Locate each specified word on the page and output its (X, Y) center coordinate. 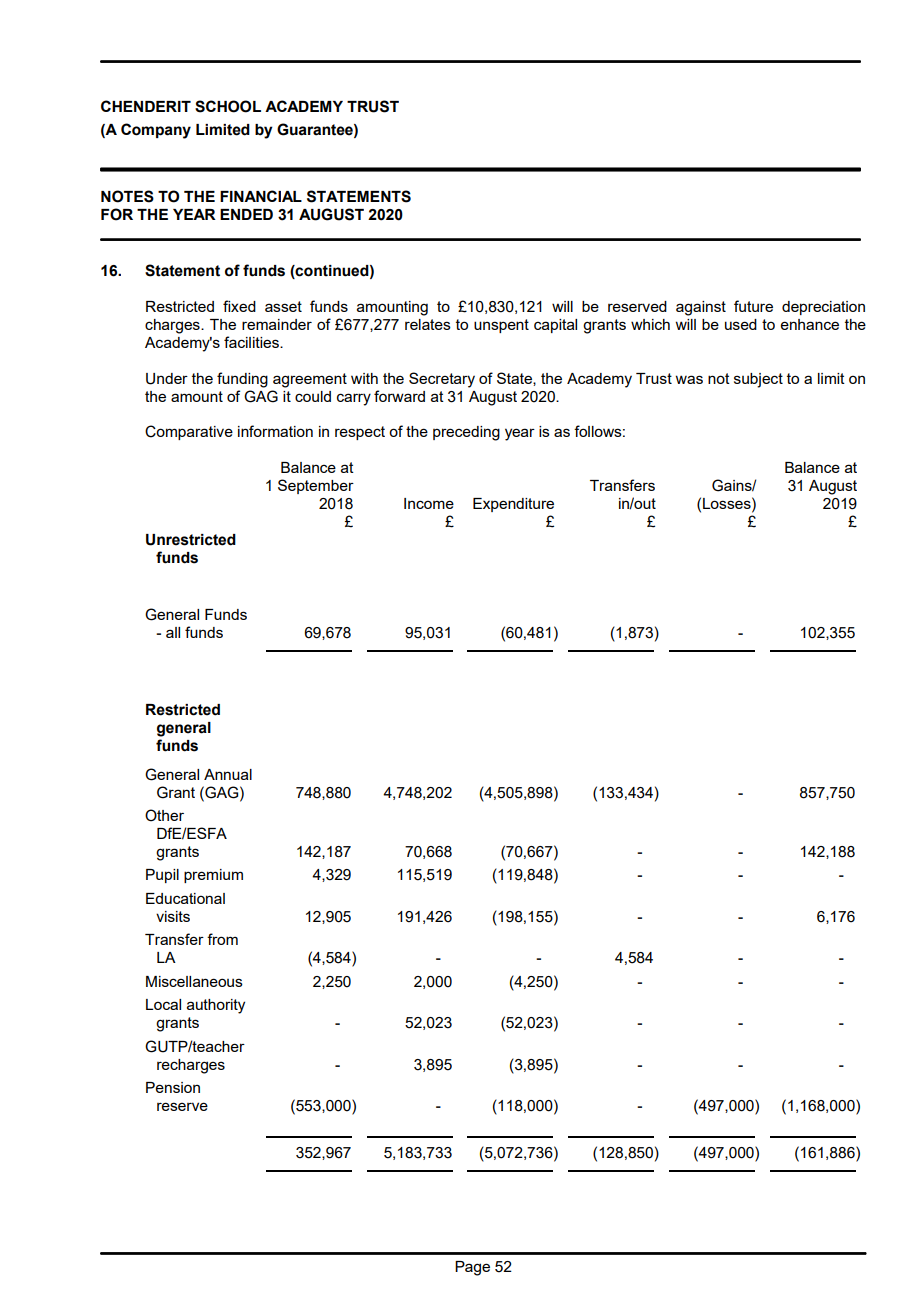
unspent (501, 326)
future (753, 306)
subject (758, 380)
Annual (228, 774)
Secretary (442, 380)
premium (213, 876)
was (689, 379)
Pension (173, 1087)
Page (472, 1268)
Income (429, 503)
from (222, 939)
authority (216, 1006)
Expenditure (513, 505)
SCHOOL (228, 106)
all (173, 632)
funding (242, 380)
